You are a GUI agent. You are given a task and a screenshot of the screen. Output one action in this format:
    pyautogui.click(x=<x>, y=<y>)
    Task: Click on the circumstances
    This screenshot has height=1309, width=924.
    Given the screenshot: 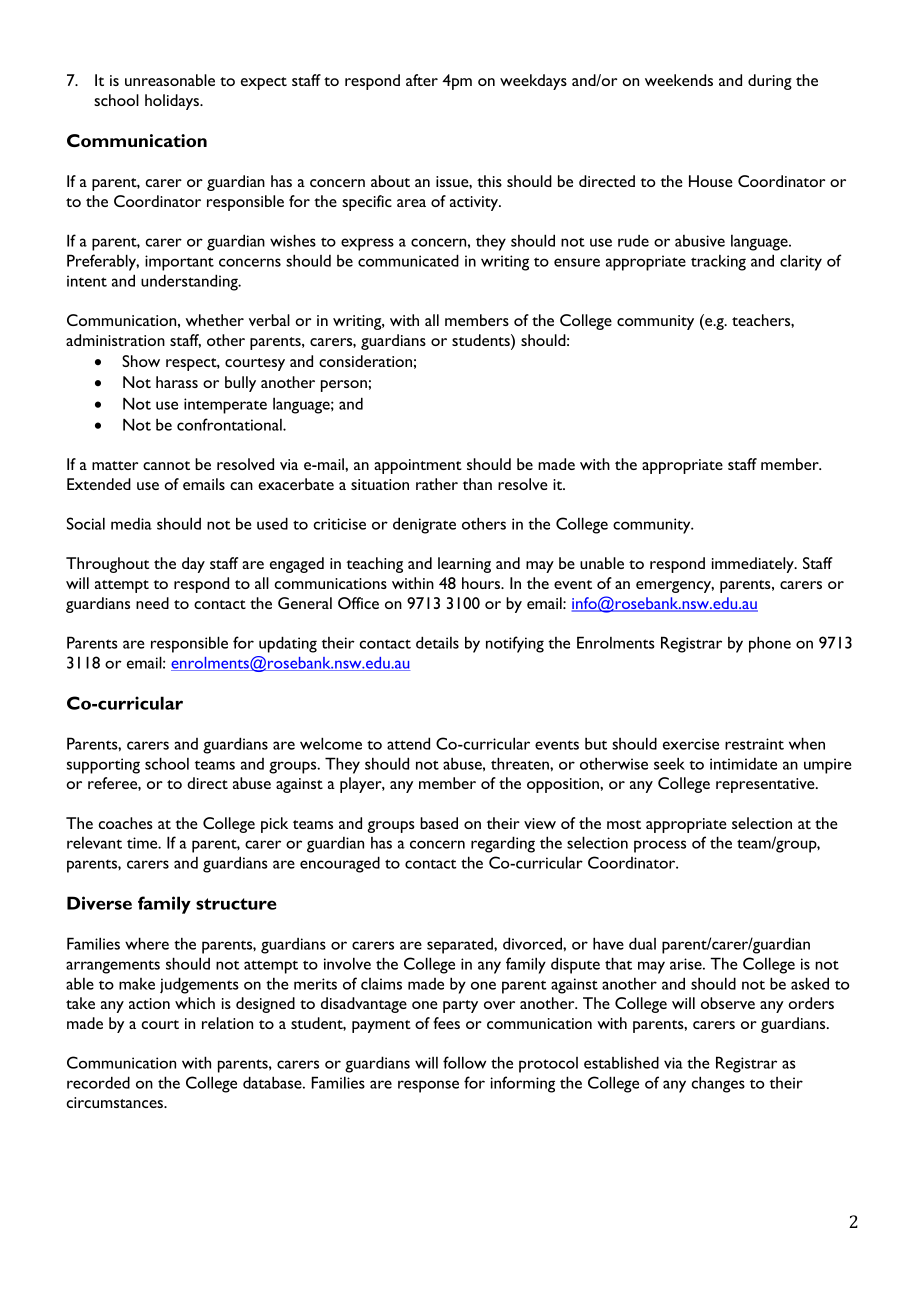 What is the action you would take?
    pyautogui.click(x=116, y=1102)
